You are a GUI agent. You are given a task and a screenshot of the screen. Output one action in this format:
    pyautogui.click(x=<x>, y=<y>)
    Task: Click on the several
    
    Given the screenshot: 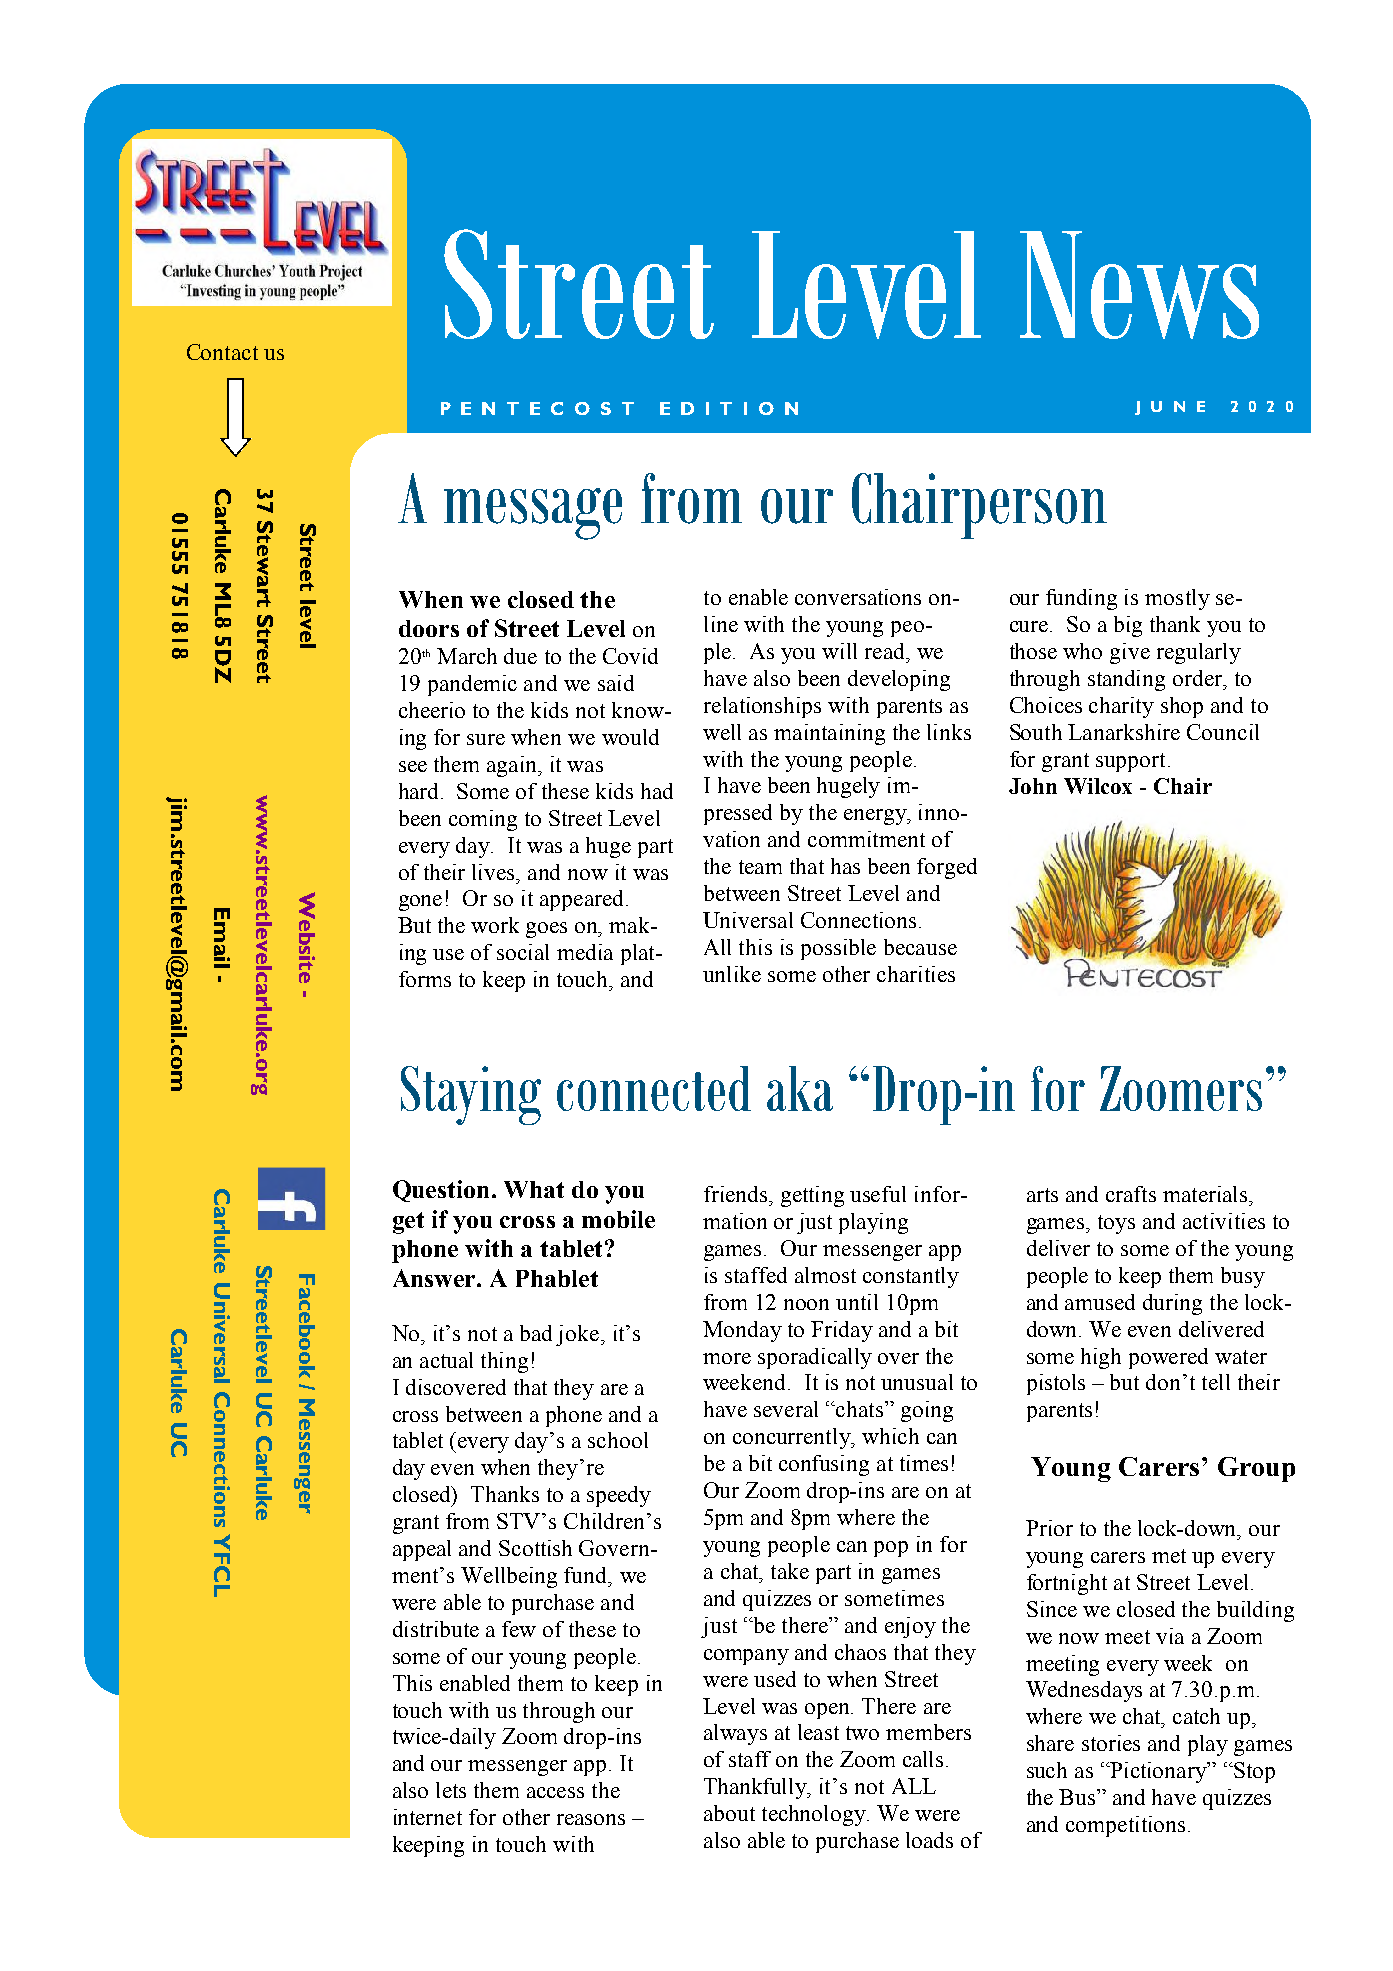 What is the action you would take?
    pyautogui.click(x=786, y=1409)
